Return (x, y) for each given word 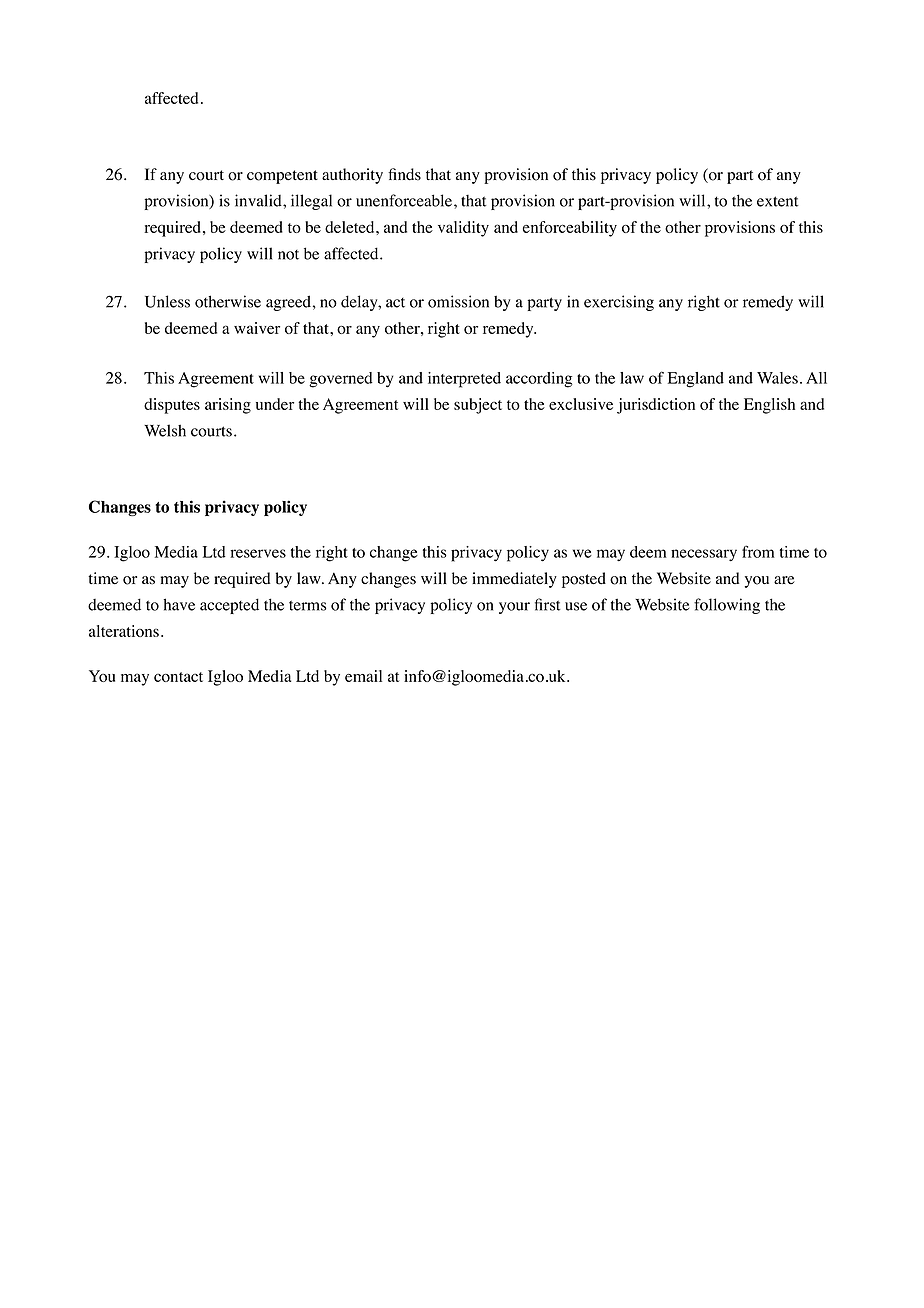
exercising (619, 303)
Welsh (165, 430)
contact (178, 677)
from (758, 551)
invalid (259, 200)
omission (458, 301)
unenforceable (405, 200)
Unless (167, 301)
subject (478, 406)
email (363, 676)
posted (584, 580)
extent (777, 201)
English (769, 406)
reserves (258, 553)
